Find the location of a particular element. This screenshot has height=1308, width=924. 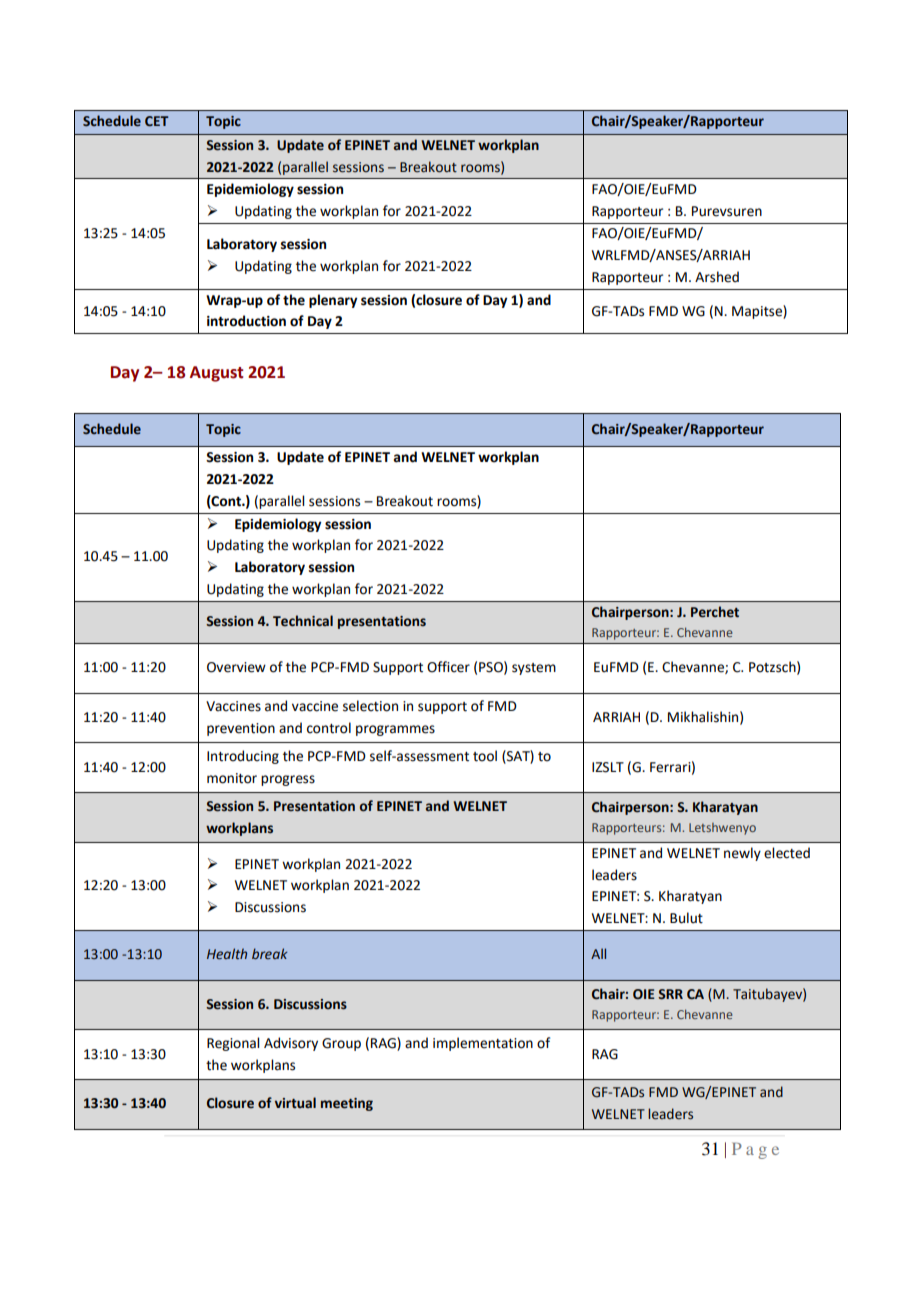

plenary is located at coordinates (333, 301).
